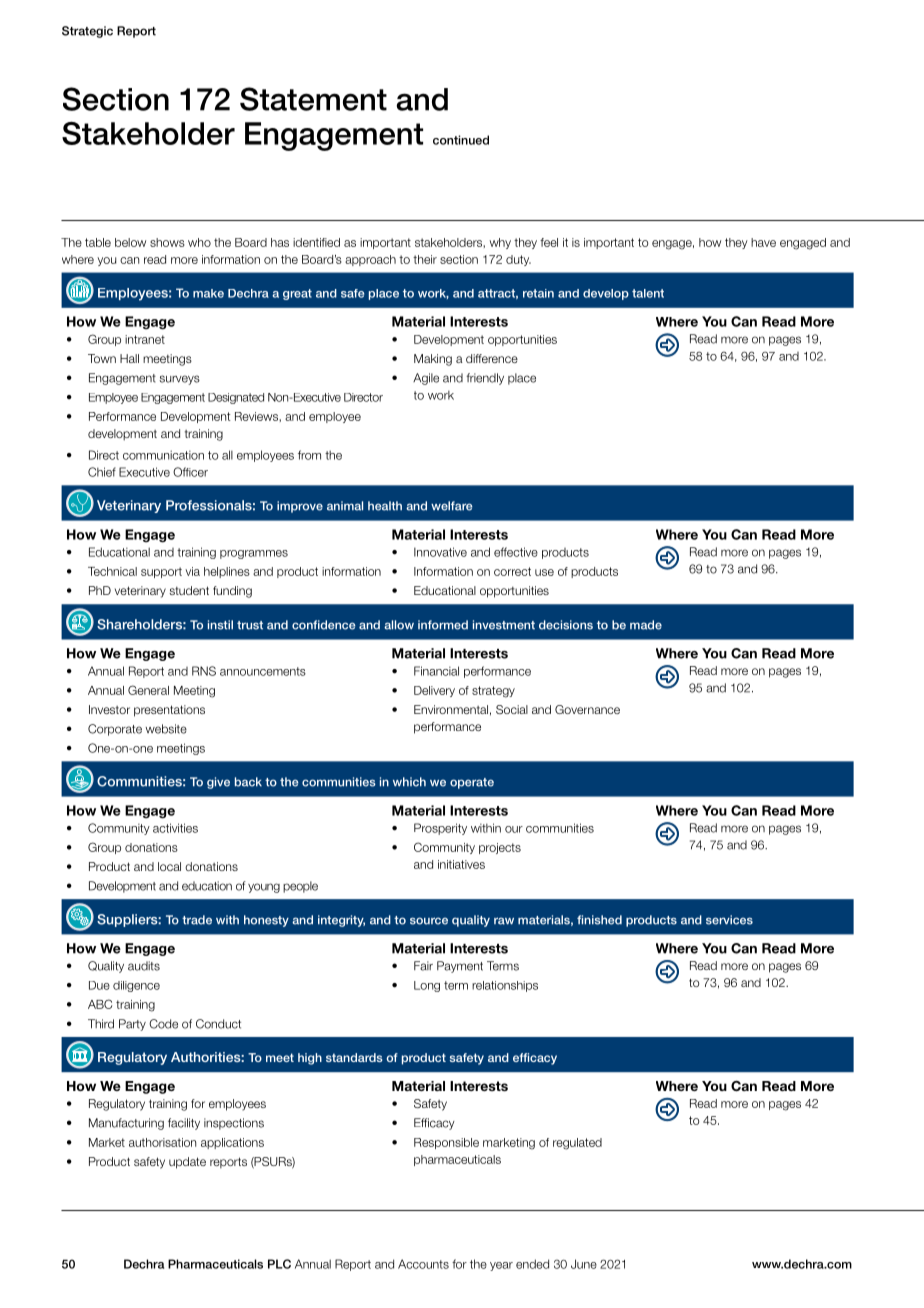 Image resolution: width=924 pixels, height=1308 pixels. Describe the element at coordinates (87, 32) in the document. I see `Strategic` at that location.
